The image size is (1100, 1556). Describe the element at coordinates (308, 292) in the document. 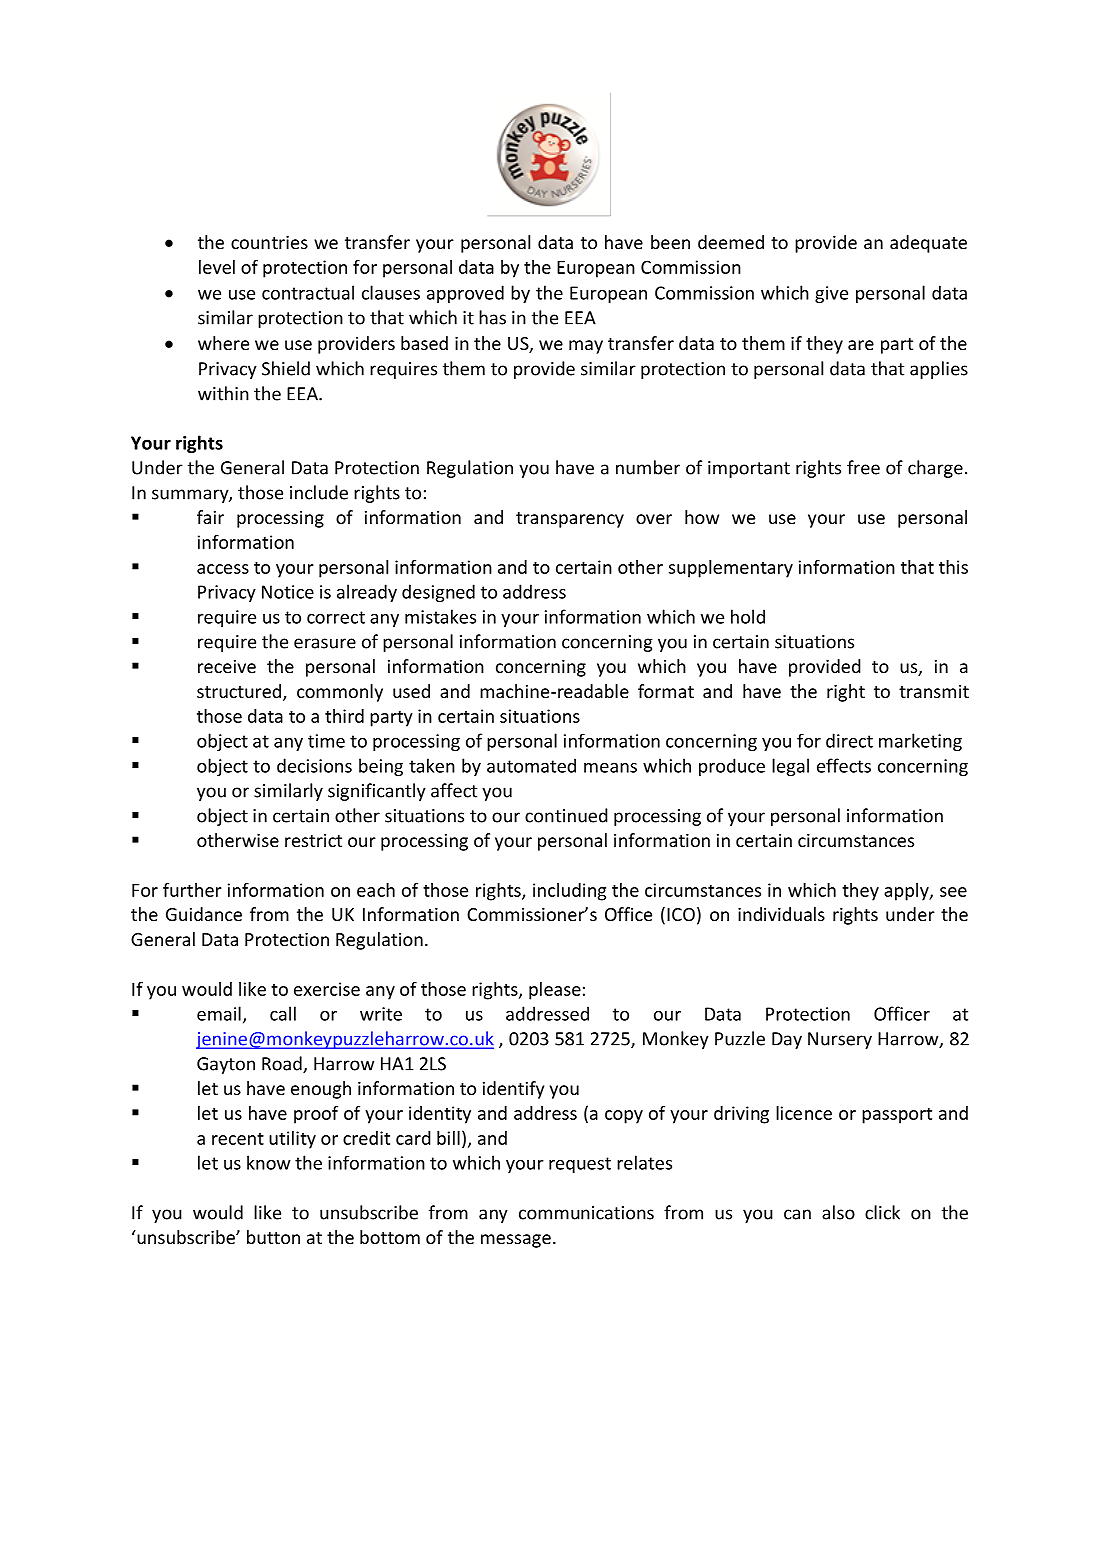

I see `contractual` at that location.
